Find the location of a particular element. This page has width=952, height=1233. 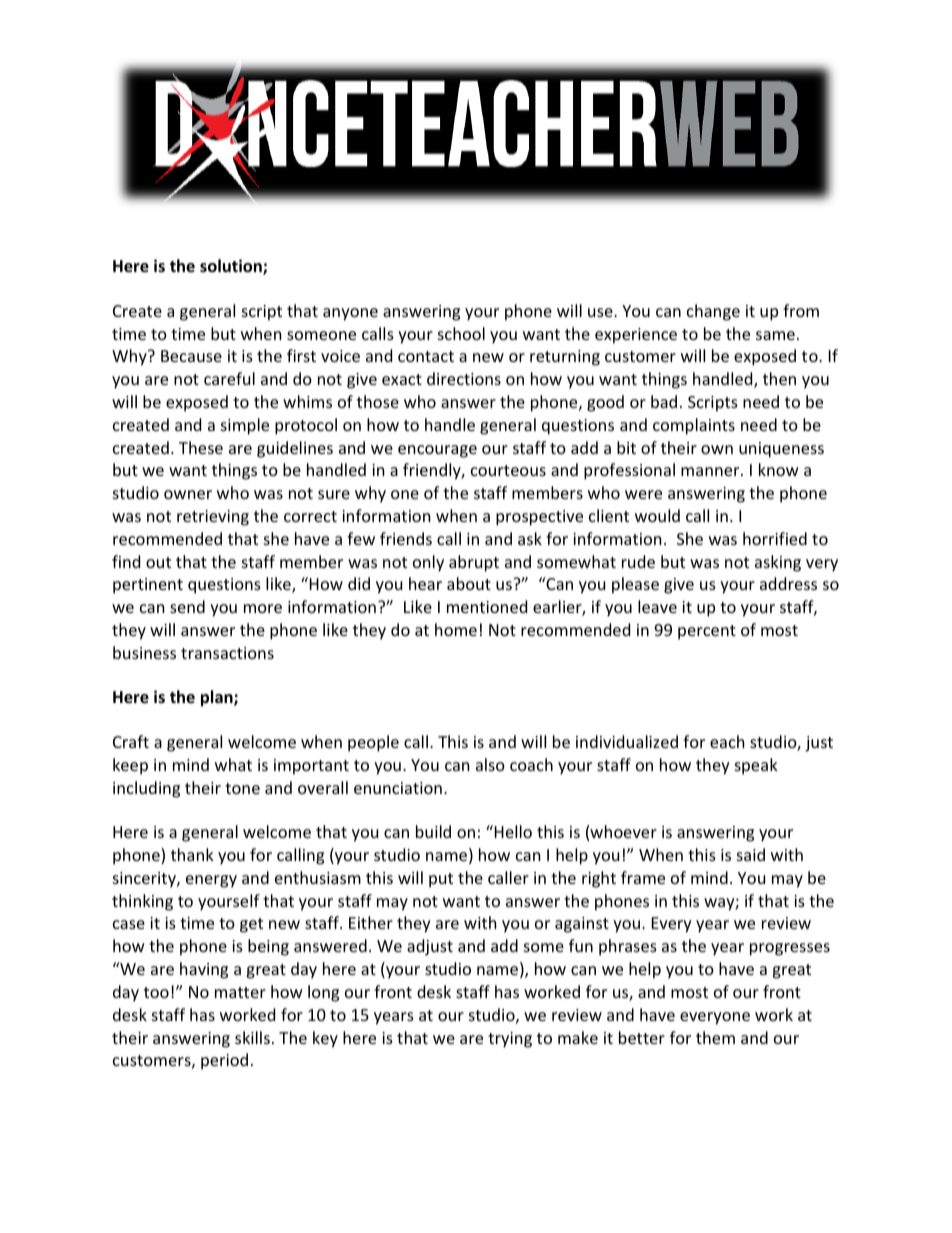

school is located at coordinates (461, 333).
